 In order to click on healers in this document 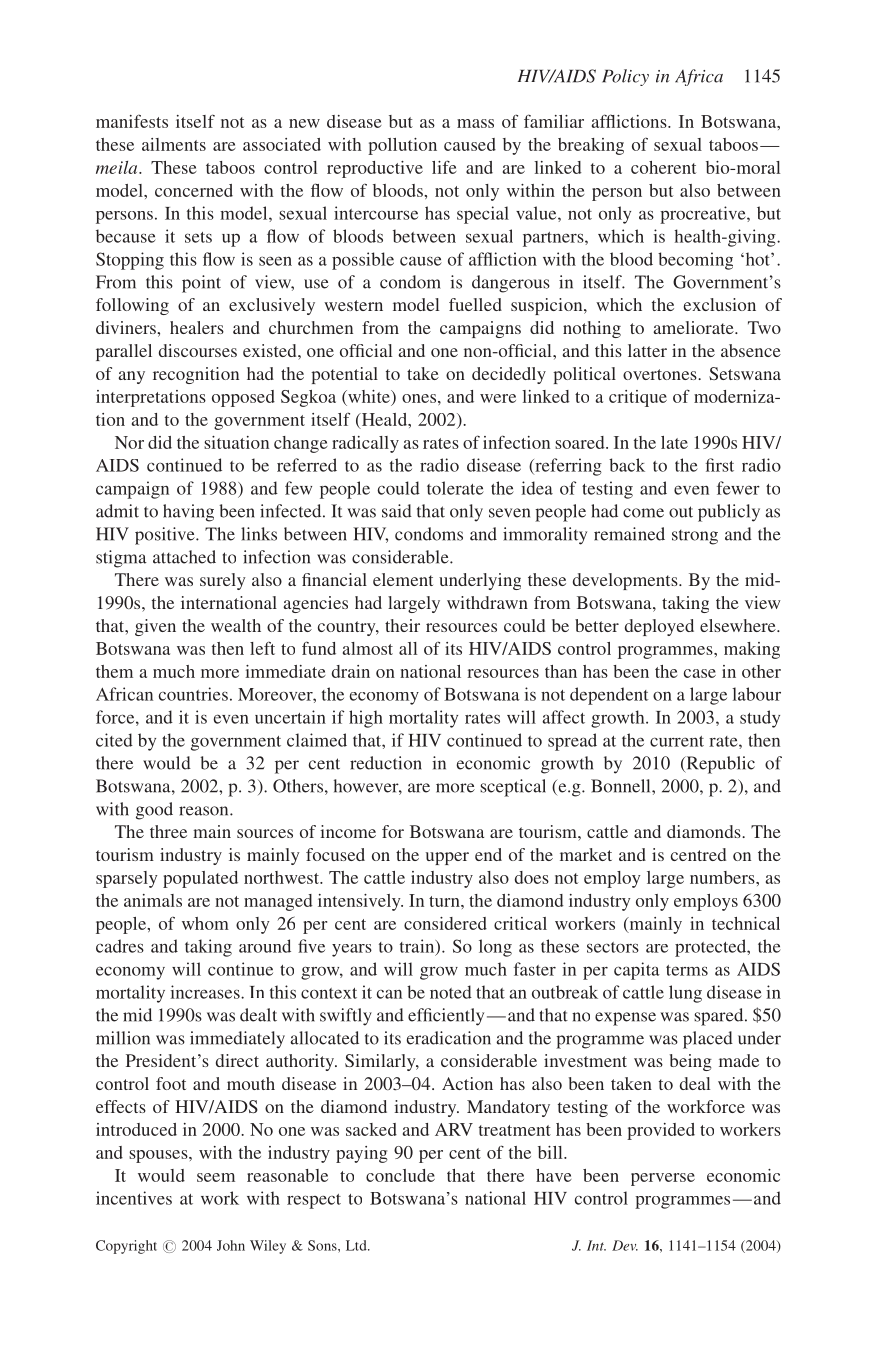, I will do `click(197, 327)`.
